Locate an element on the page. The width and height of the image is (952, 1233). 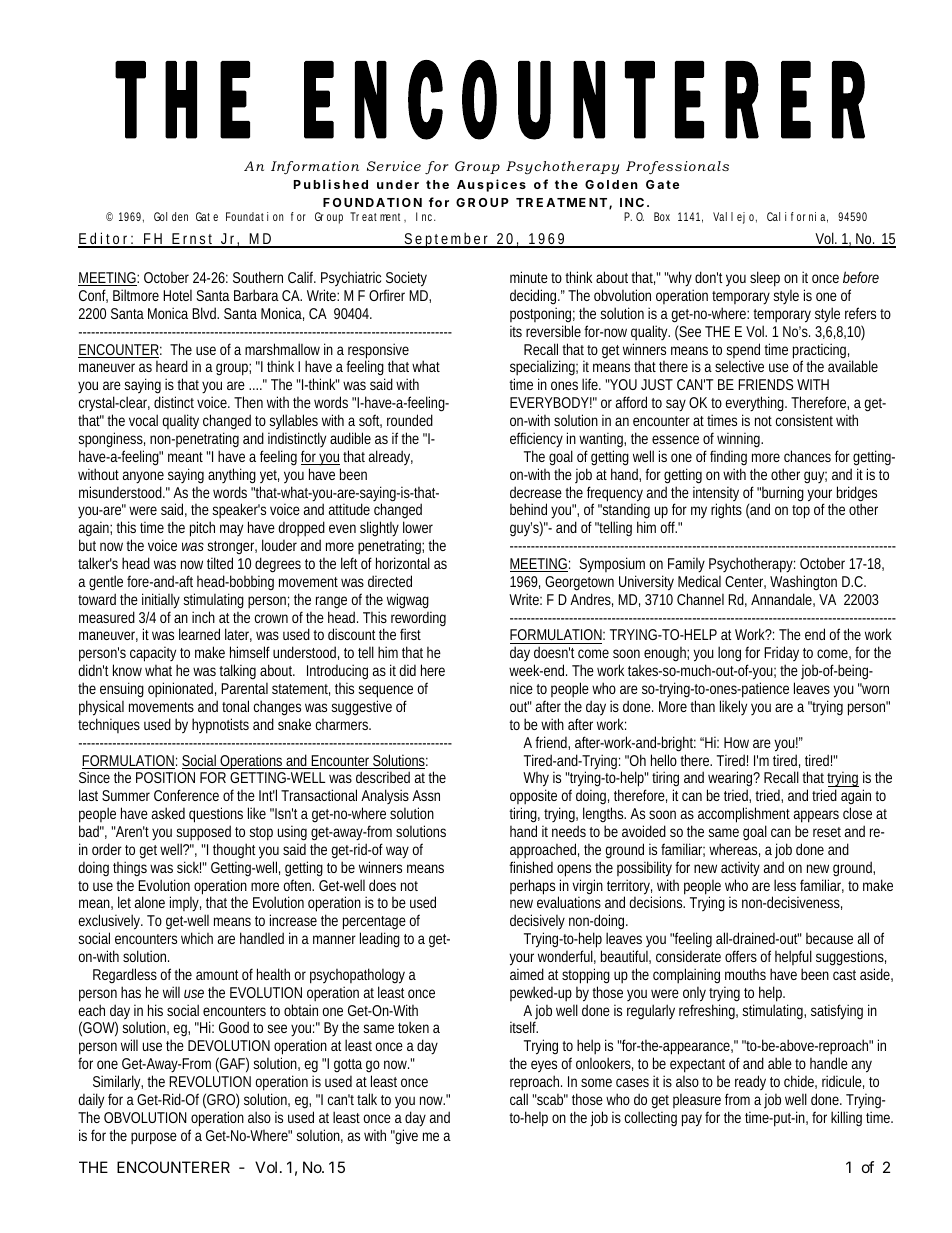
Friday is located at coordinates (781, 655).
